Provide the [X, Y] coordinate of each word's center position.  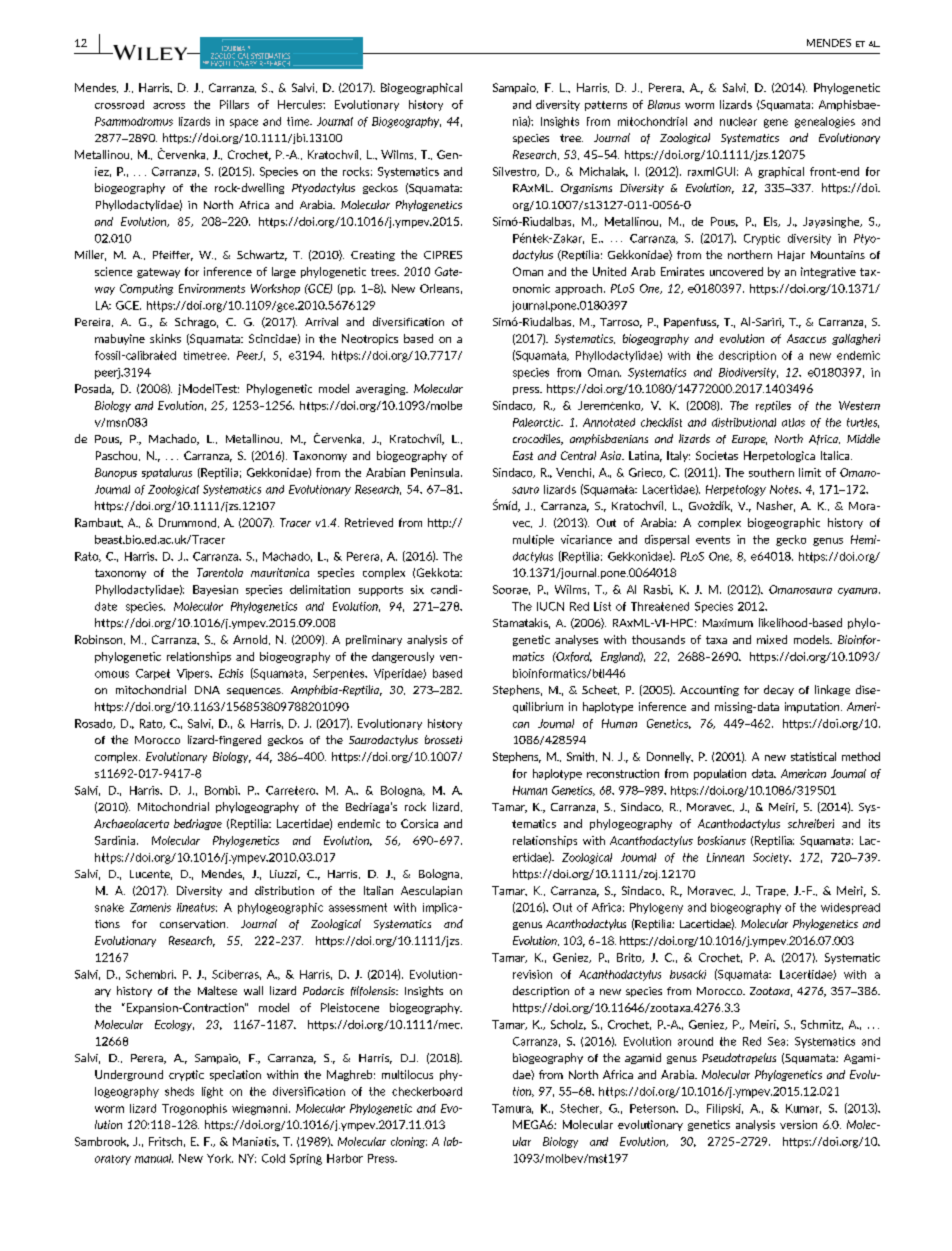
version [798, 1124]
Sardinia [116, 840]
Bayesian [215, 590]
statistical [813, 756]
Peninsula [436, 472]
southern [771, 472]
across [169, 106]
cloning [409, 1142]
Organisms [586, 189]
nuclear [738, 121]
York [220, 1158]
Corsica [419, 823]
